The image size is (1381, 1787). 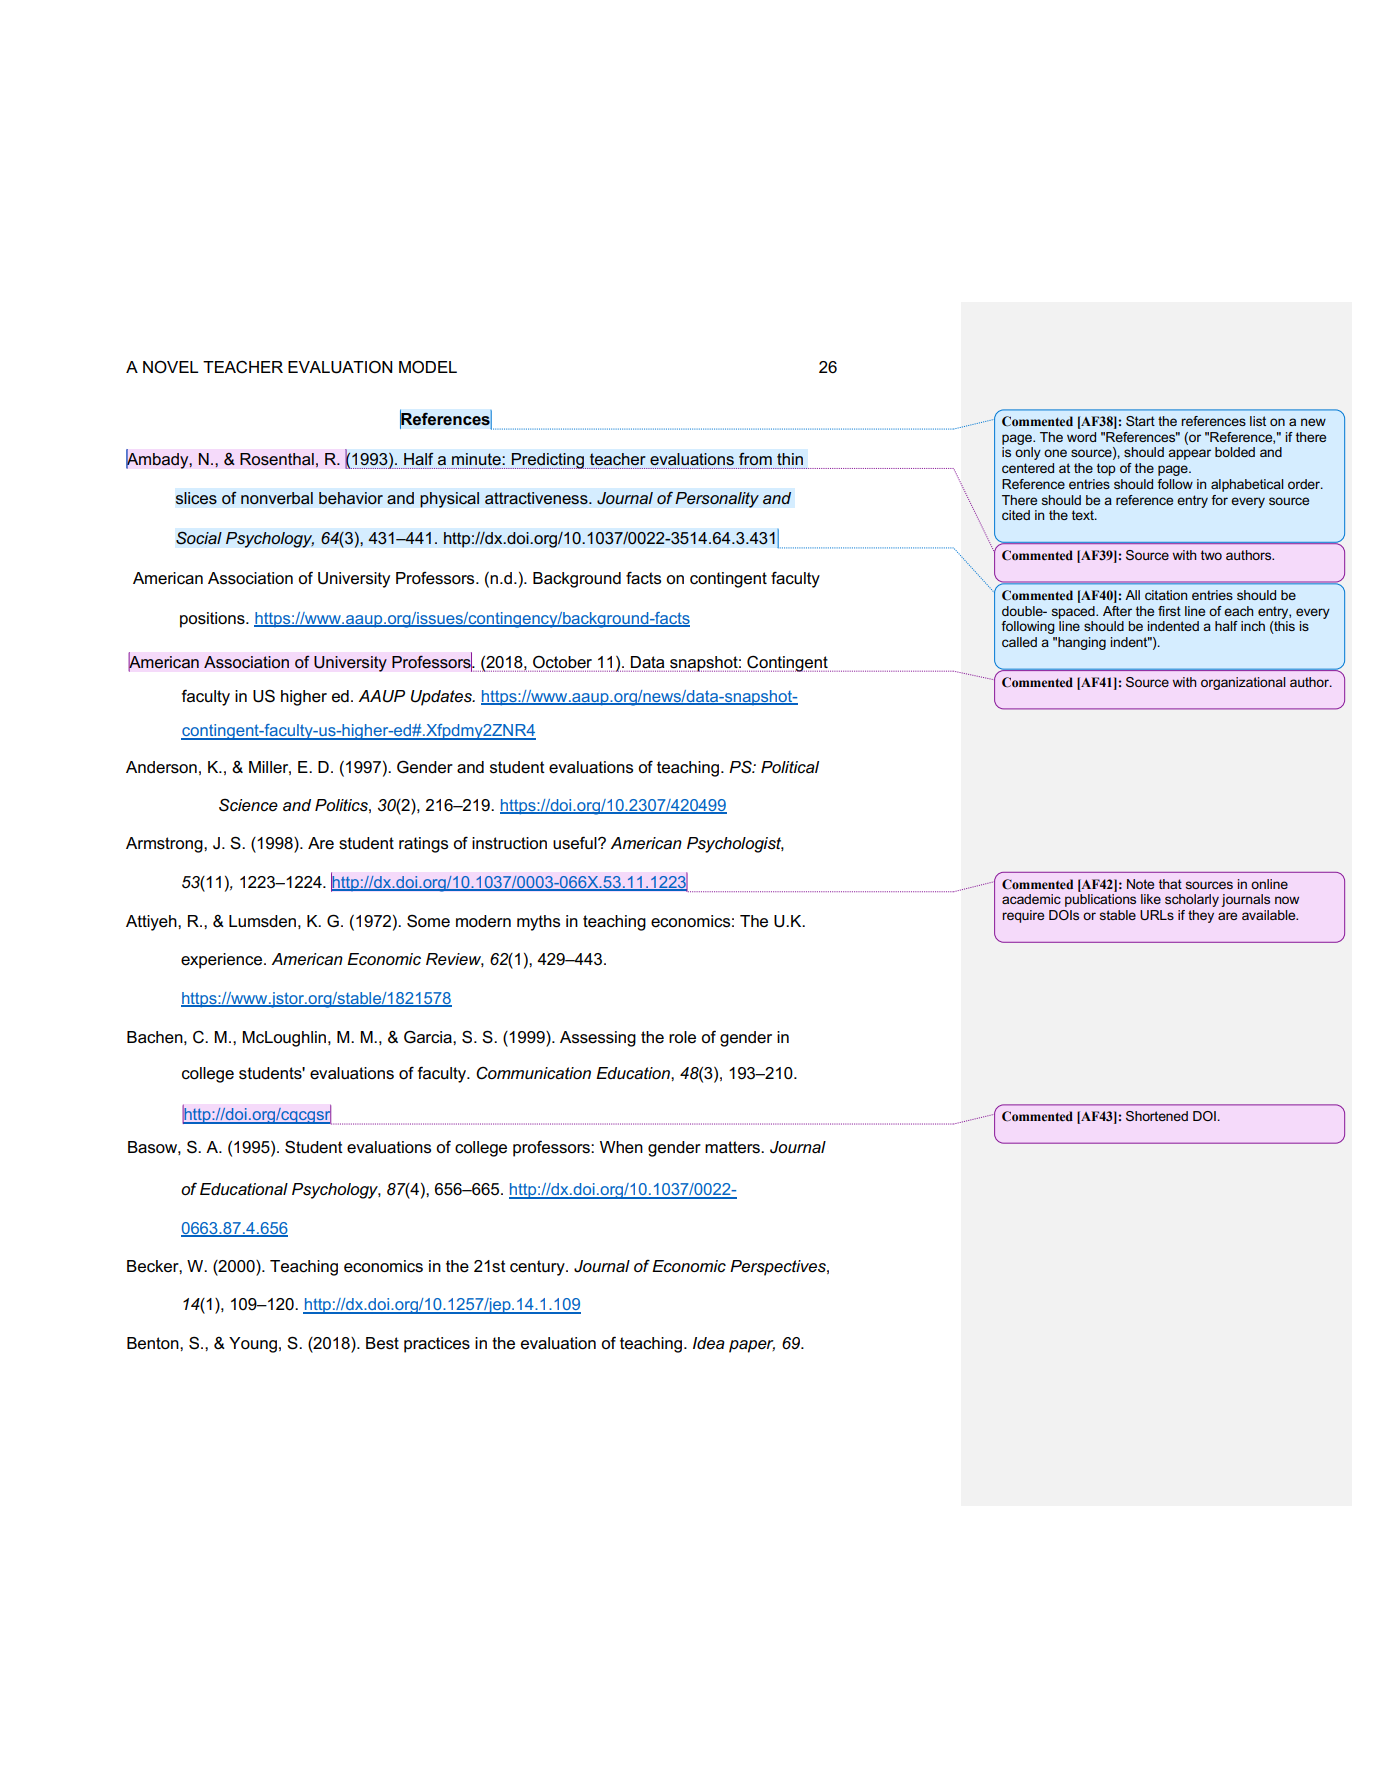 I want to click on role, so click(x=682, y=1037).
